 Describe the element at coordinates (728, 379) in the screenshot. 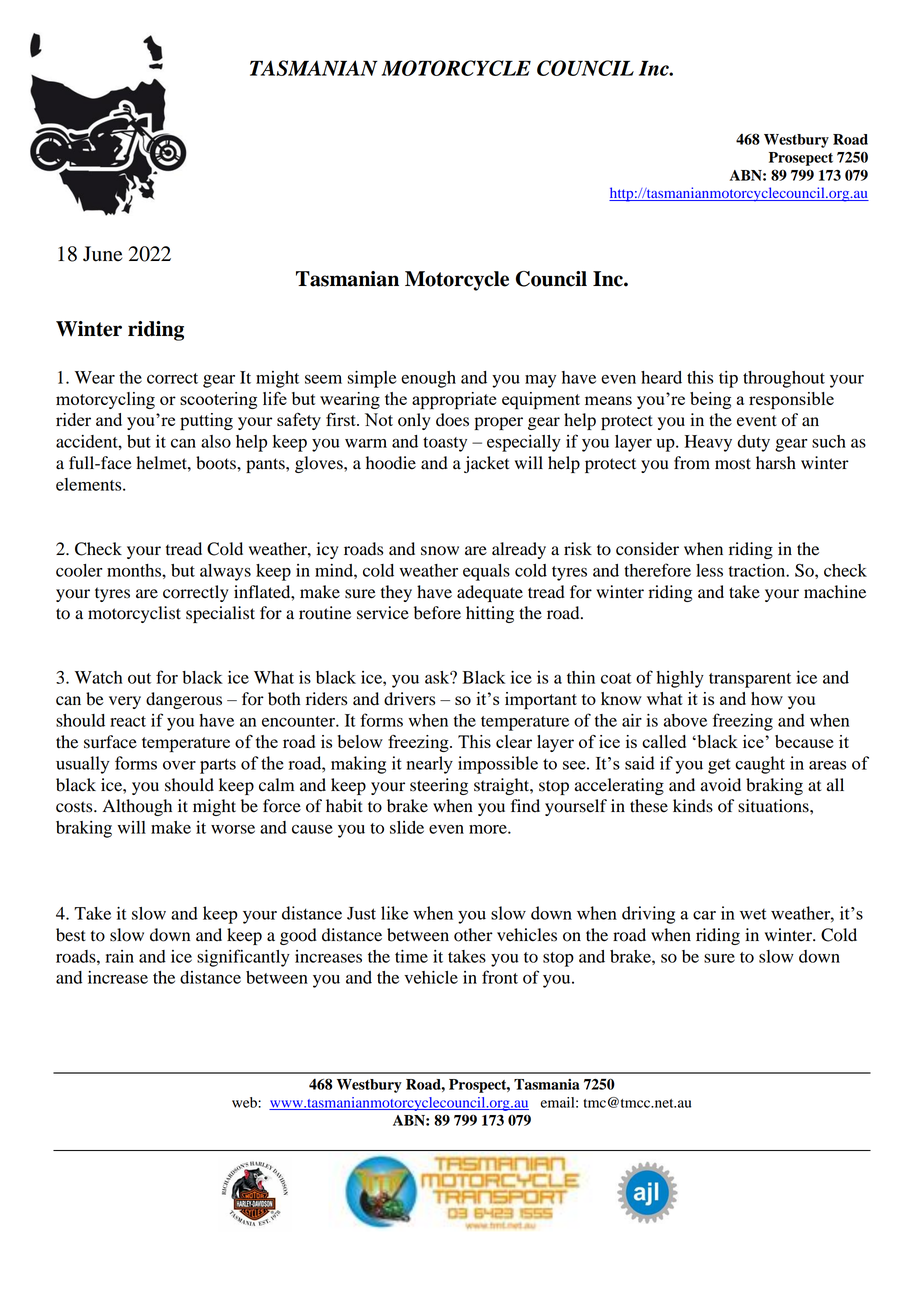

I see `tip` at that location.
